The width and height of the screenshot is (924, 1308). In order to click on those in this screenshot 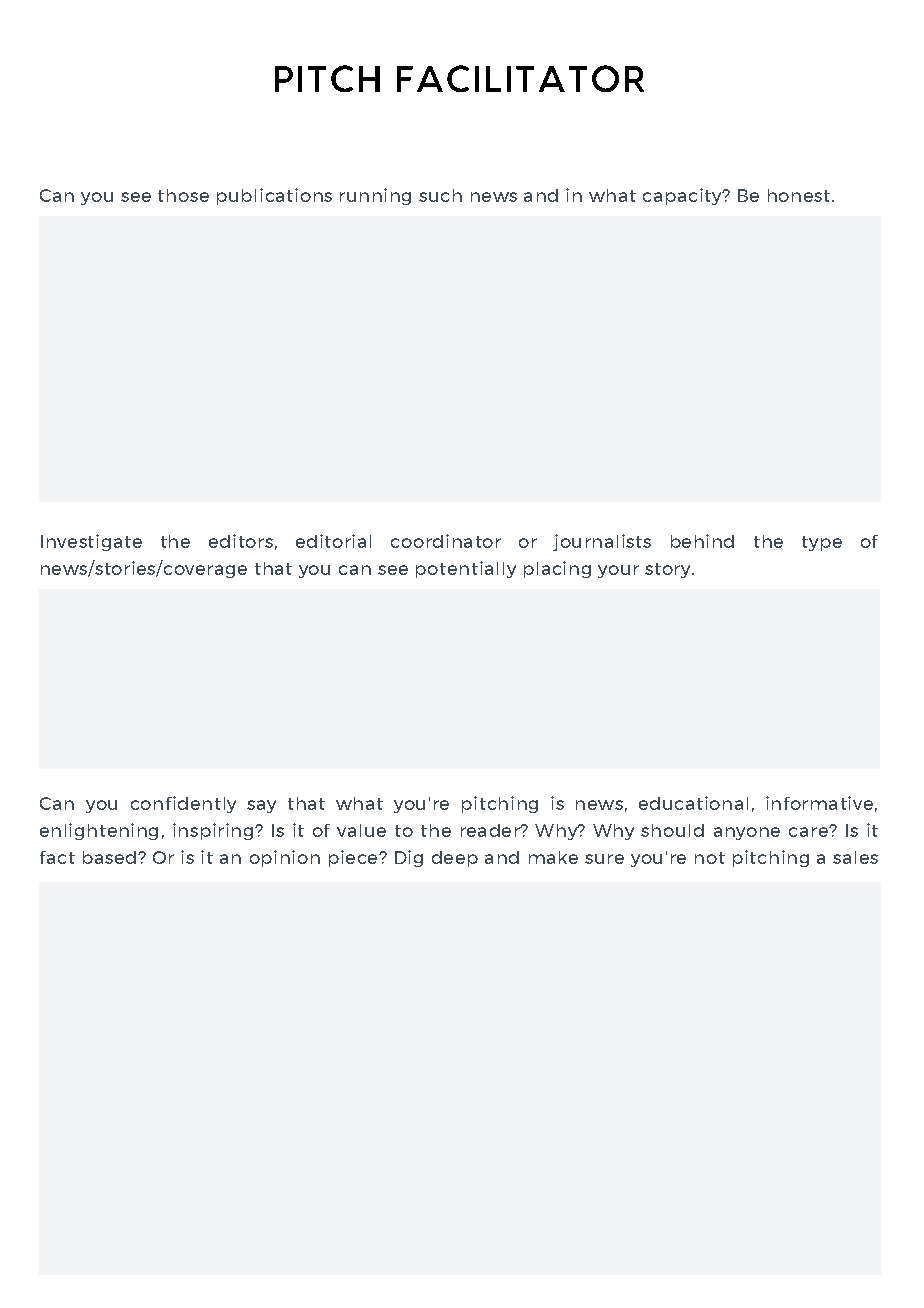, I will do `click(183, 195)`.
